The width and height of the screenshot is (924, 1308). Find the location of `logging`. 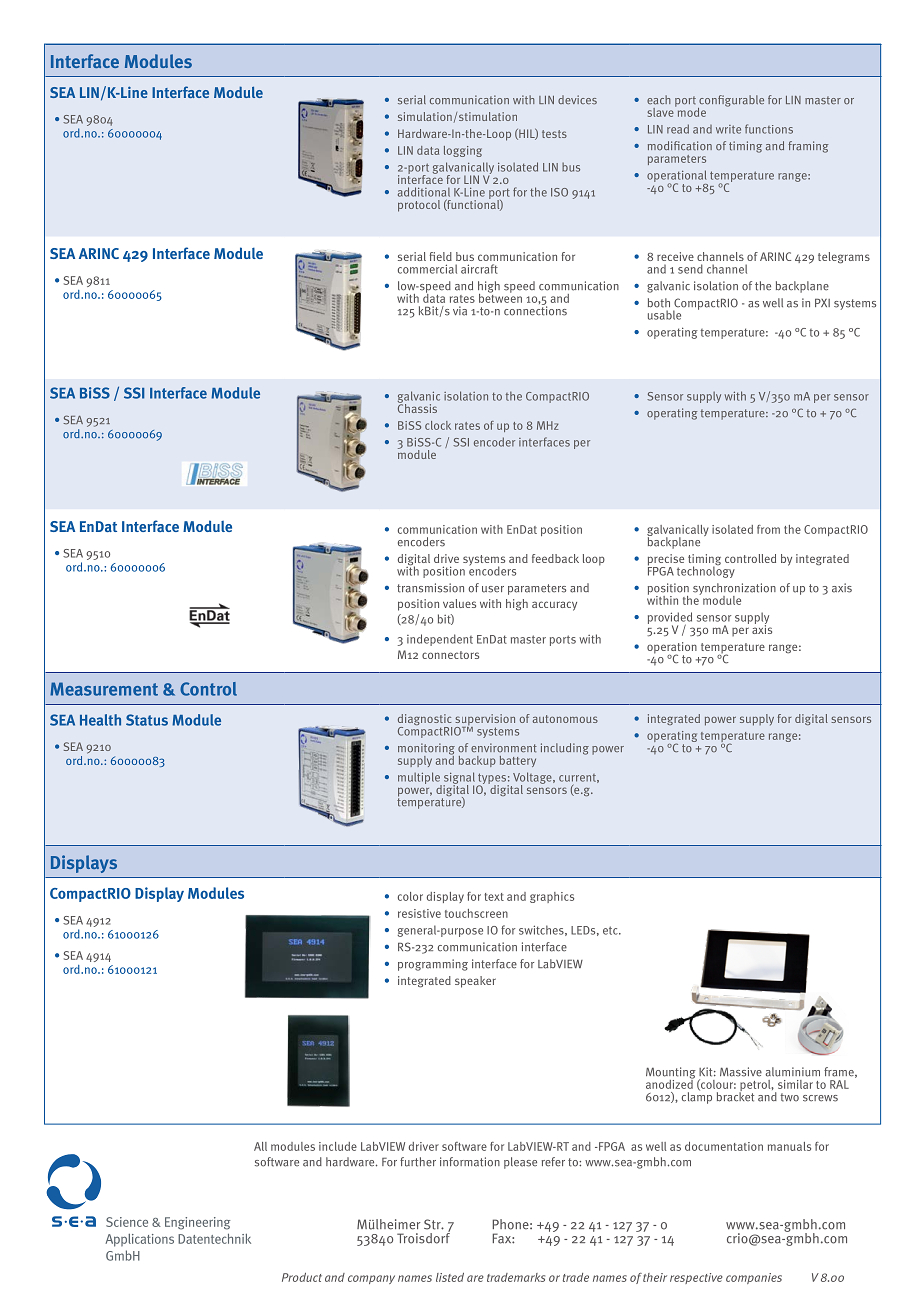

logging is located at coordinates (463, 151).
